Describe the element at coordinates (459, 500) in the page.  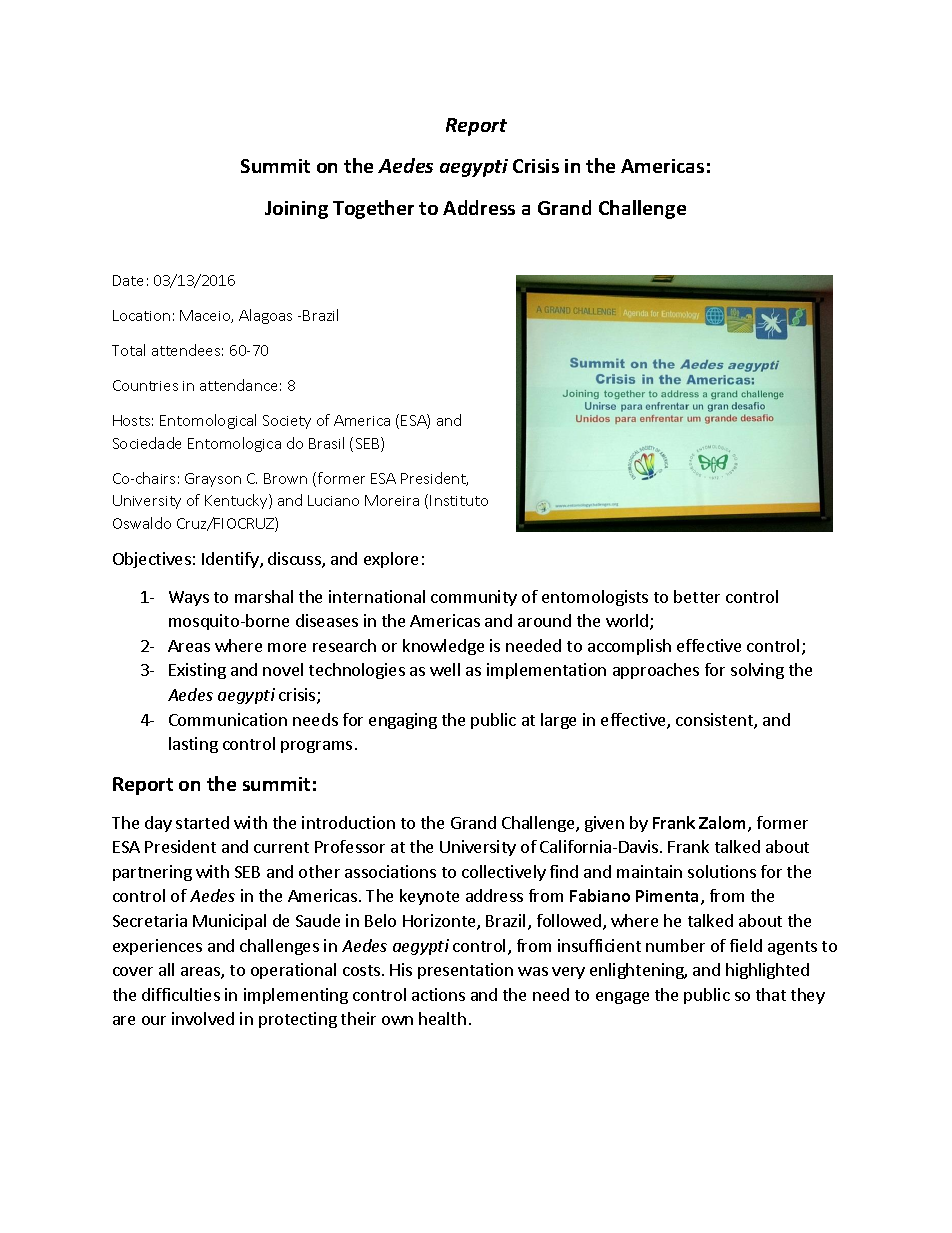
I see `Instituto` at that location.
